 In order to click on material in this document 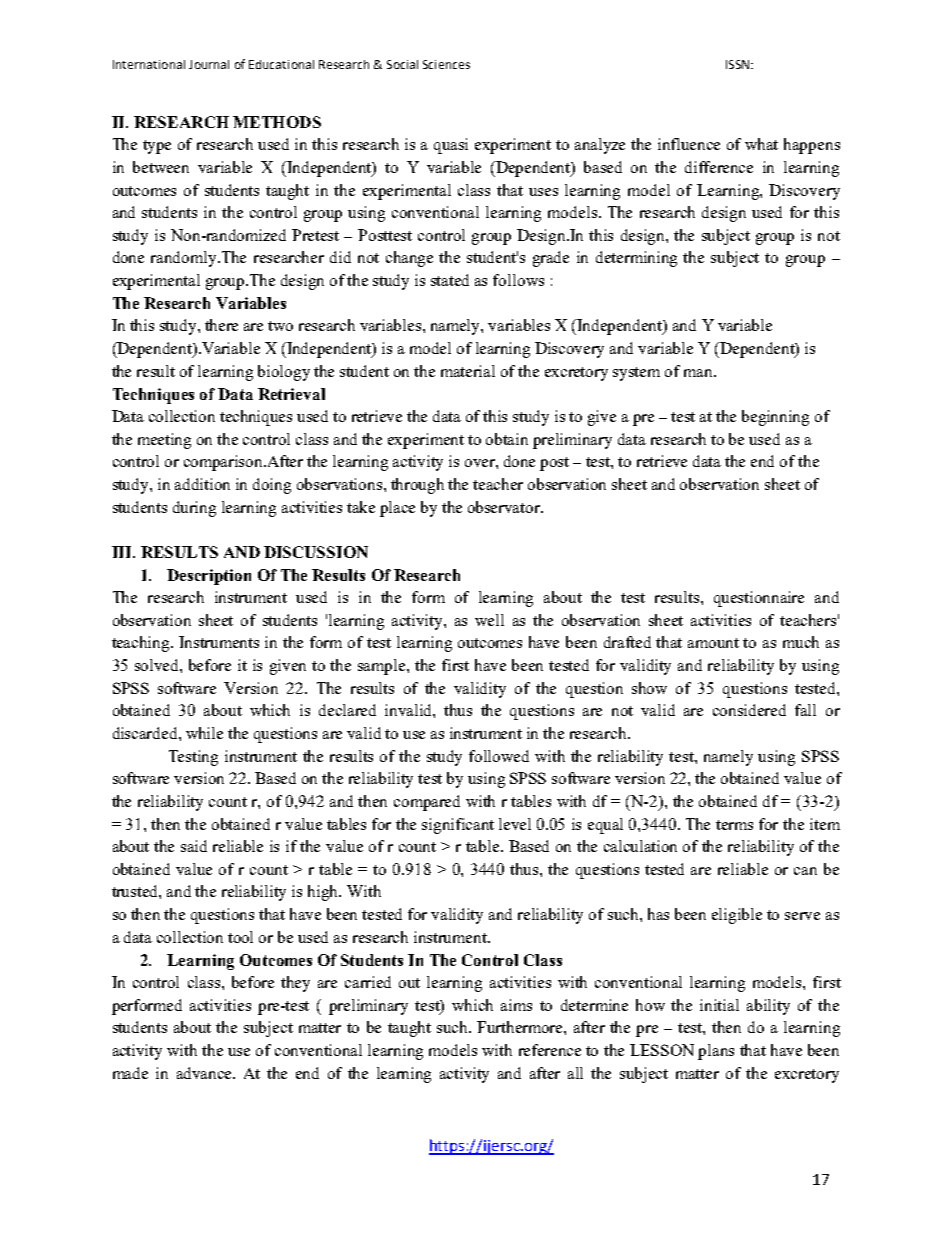, I will do `click(468, 371)`.
